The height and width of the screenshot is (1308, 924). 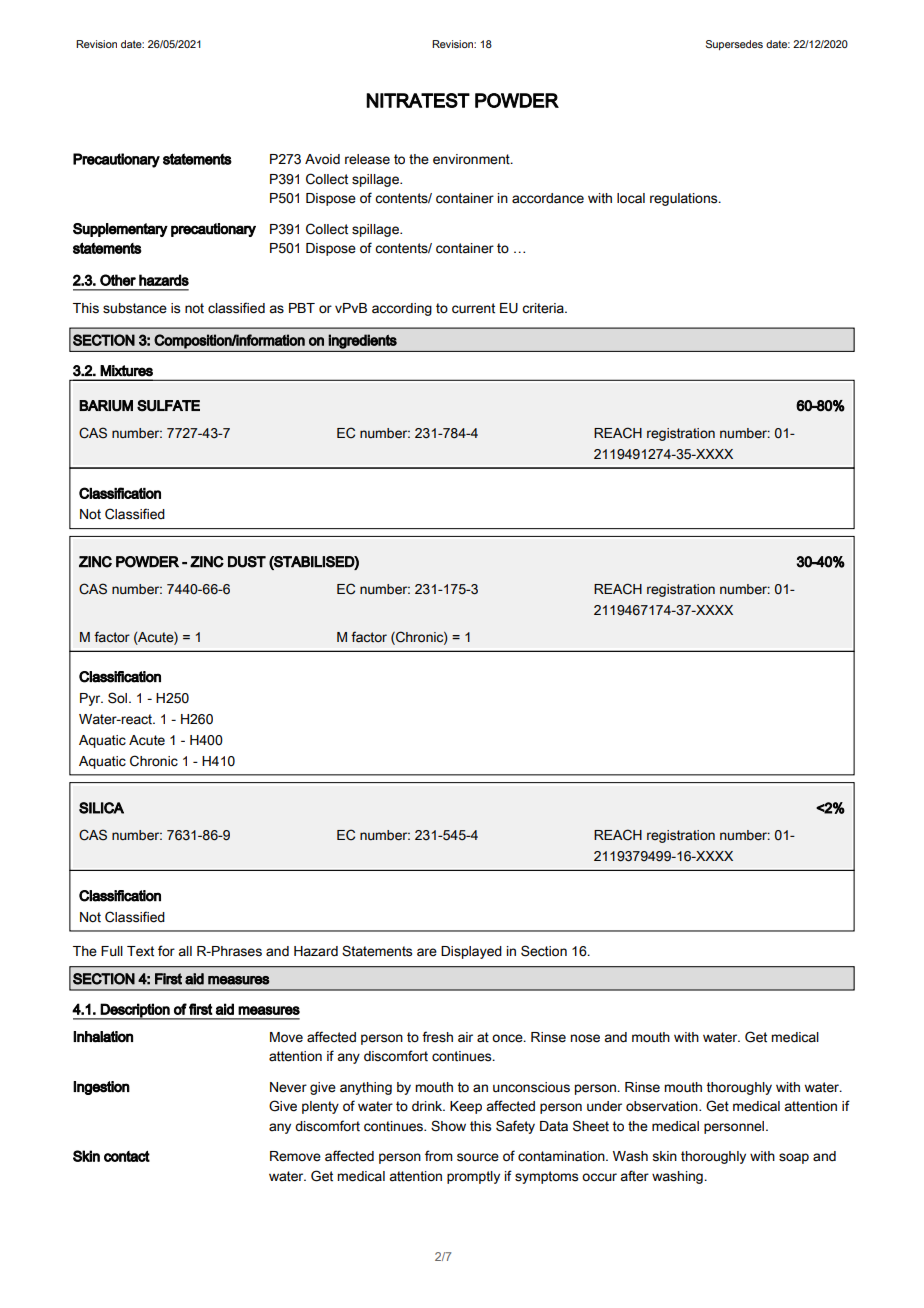 I want to click on criteria, so click(x=544, y=308).
